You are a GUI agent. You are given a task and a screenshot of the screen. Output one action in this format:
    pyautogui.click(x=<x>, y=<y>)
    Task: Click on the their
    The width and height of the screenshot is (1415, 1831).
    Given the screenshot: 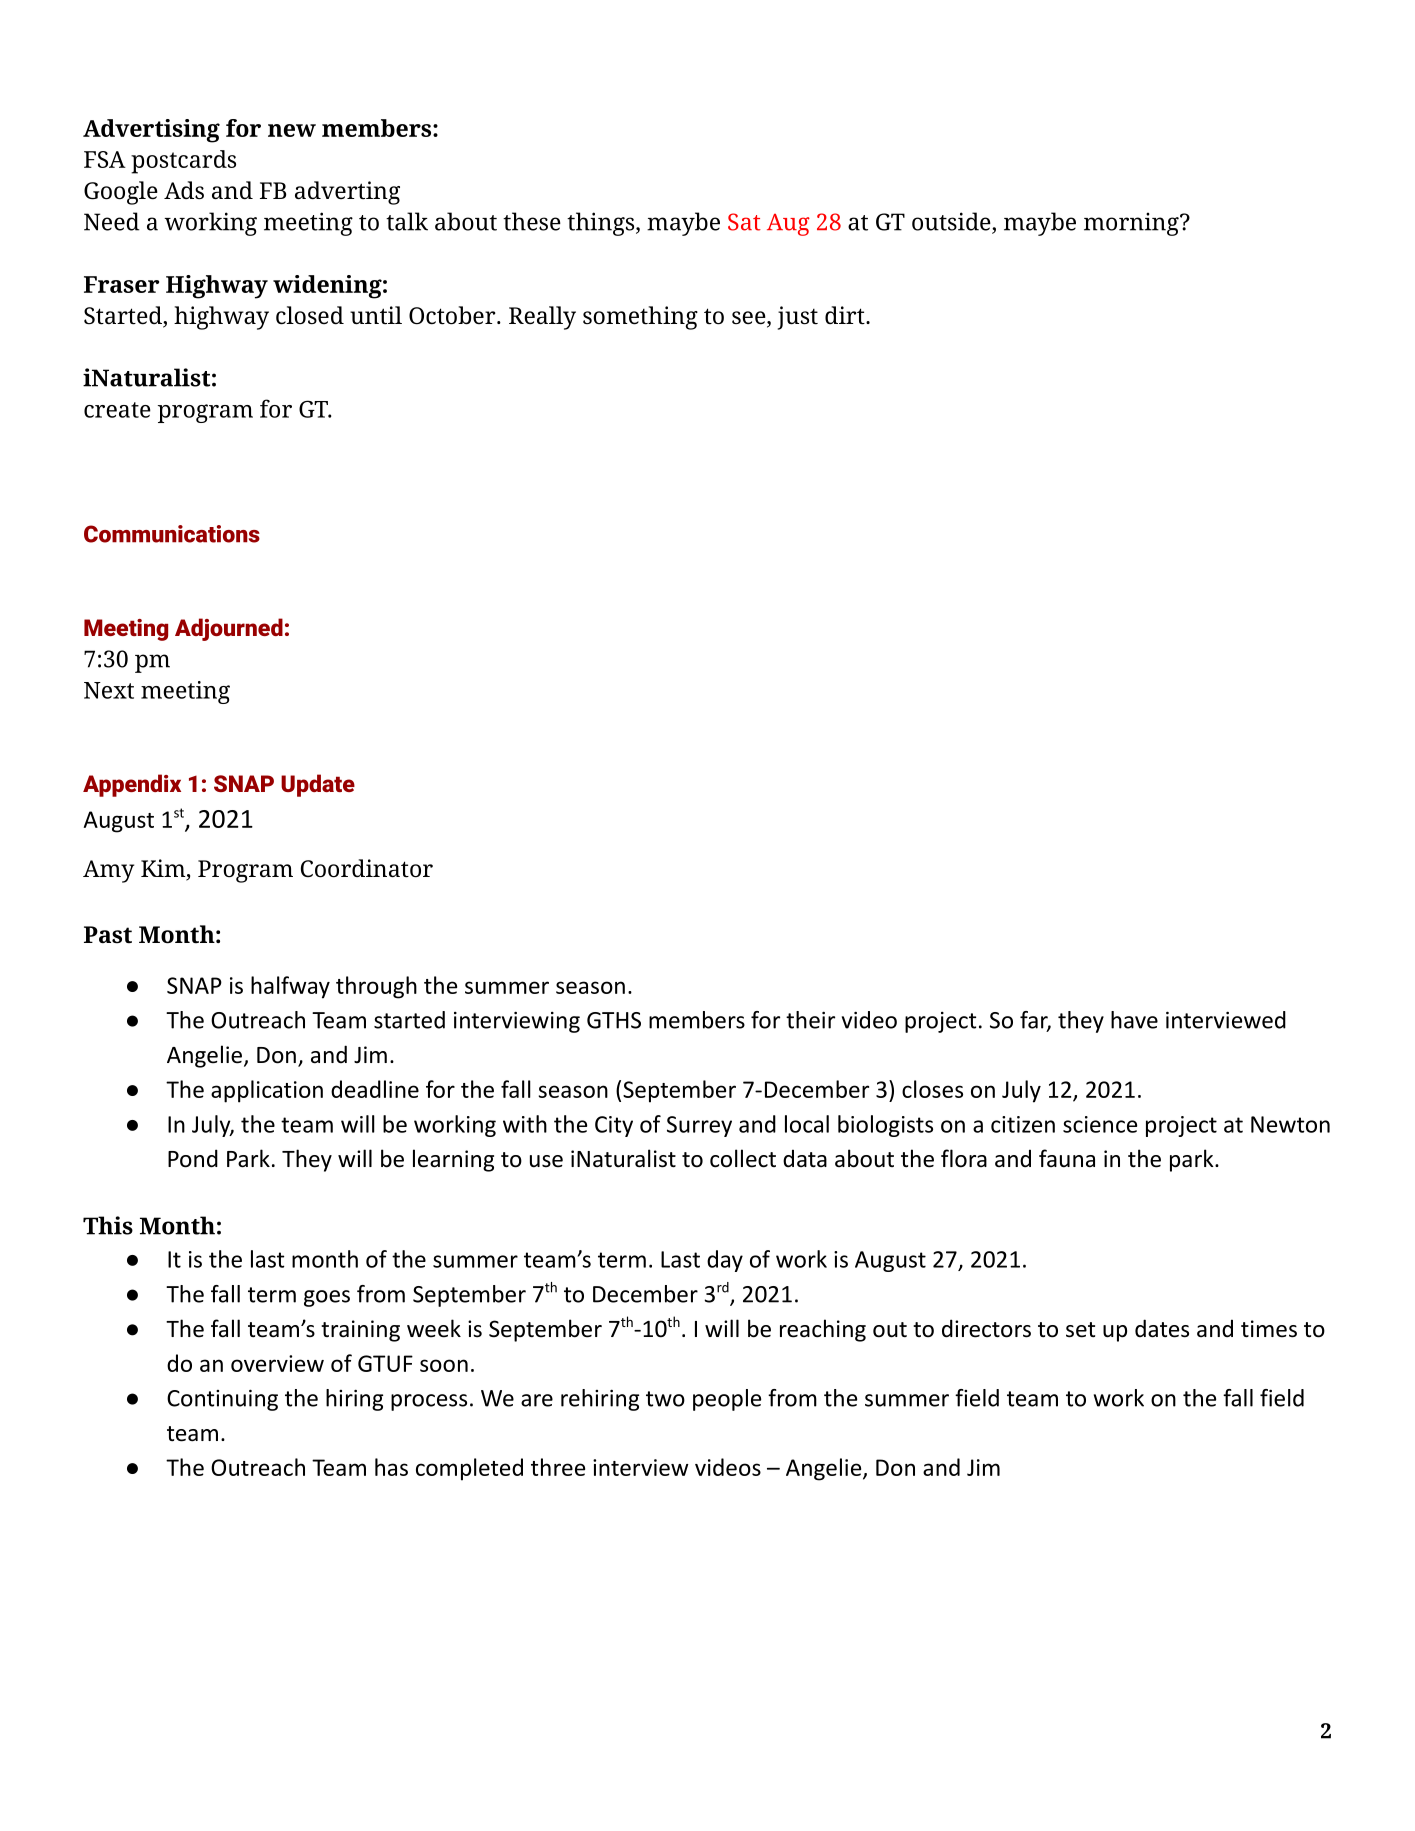 What is the action you would take?
    pyautogui.click(x=810, y=1020)
